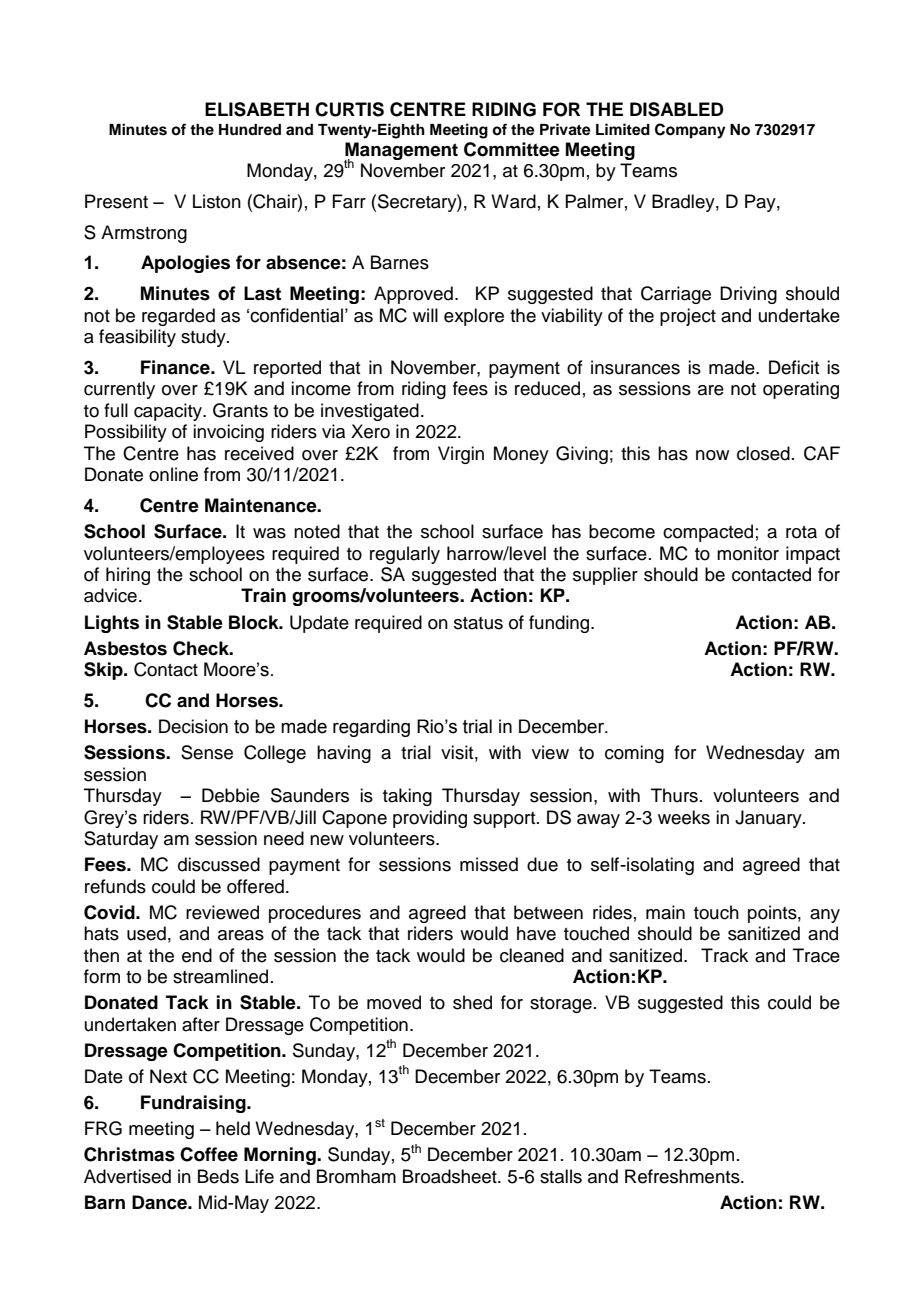 The height and width of the screenshot is (1309, 924). I want to click on Track, so click(724, 955).
